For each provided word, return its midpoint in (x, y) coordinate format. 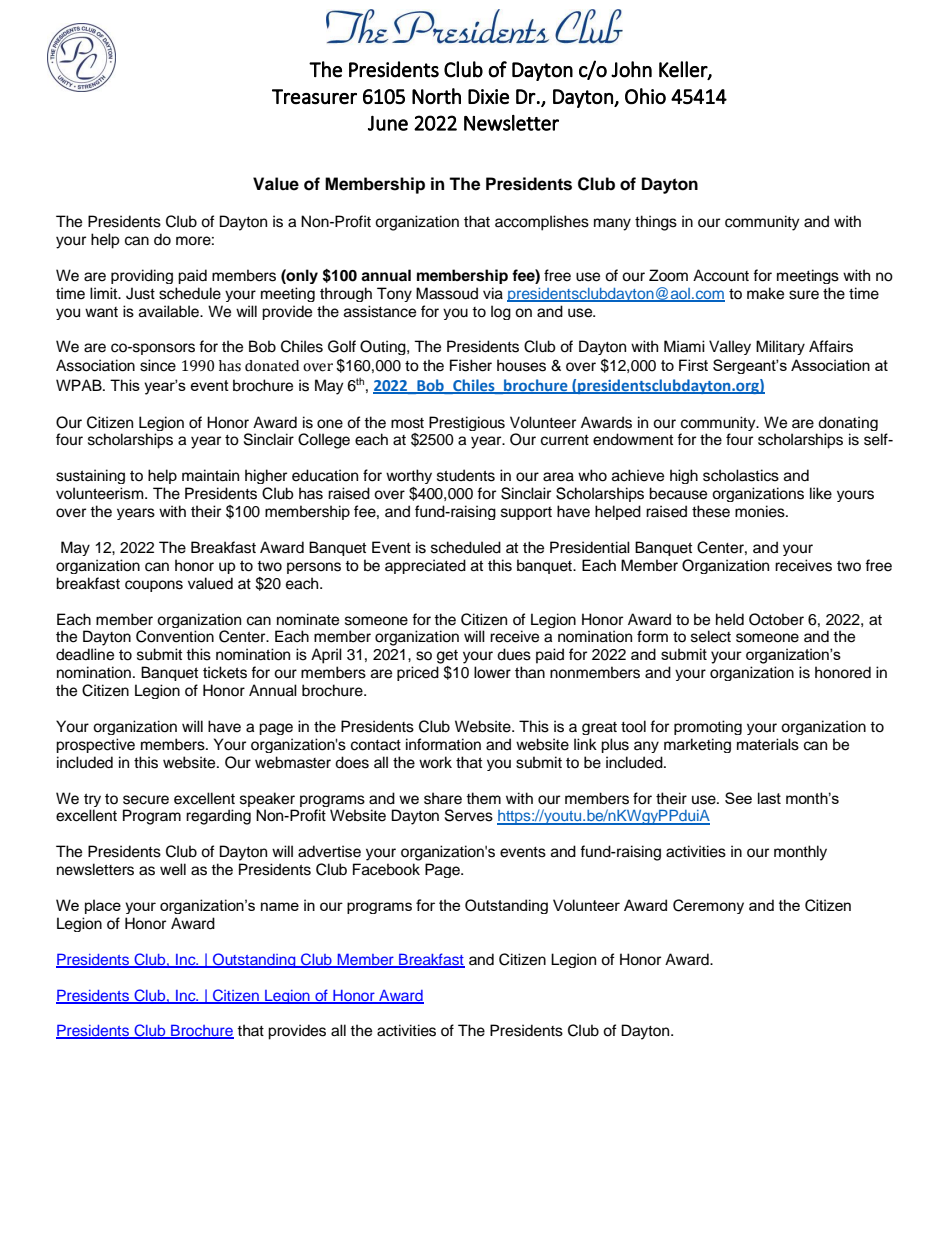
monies (761, 511)
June (388, 123)
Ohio (645, 96)
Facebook (386, 869)
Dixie (488, 97)
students (466, 475)
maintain (210, 475)
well (173, 869)
